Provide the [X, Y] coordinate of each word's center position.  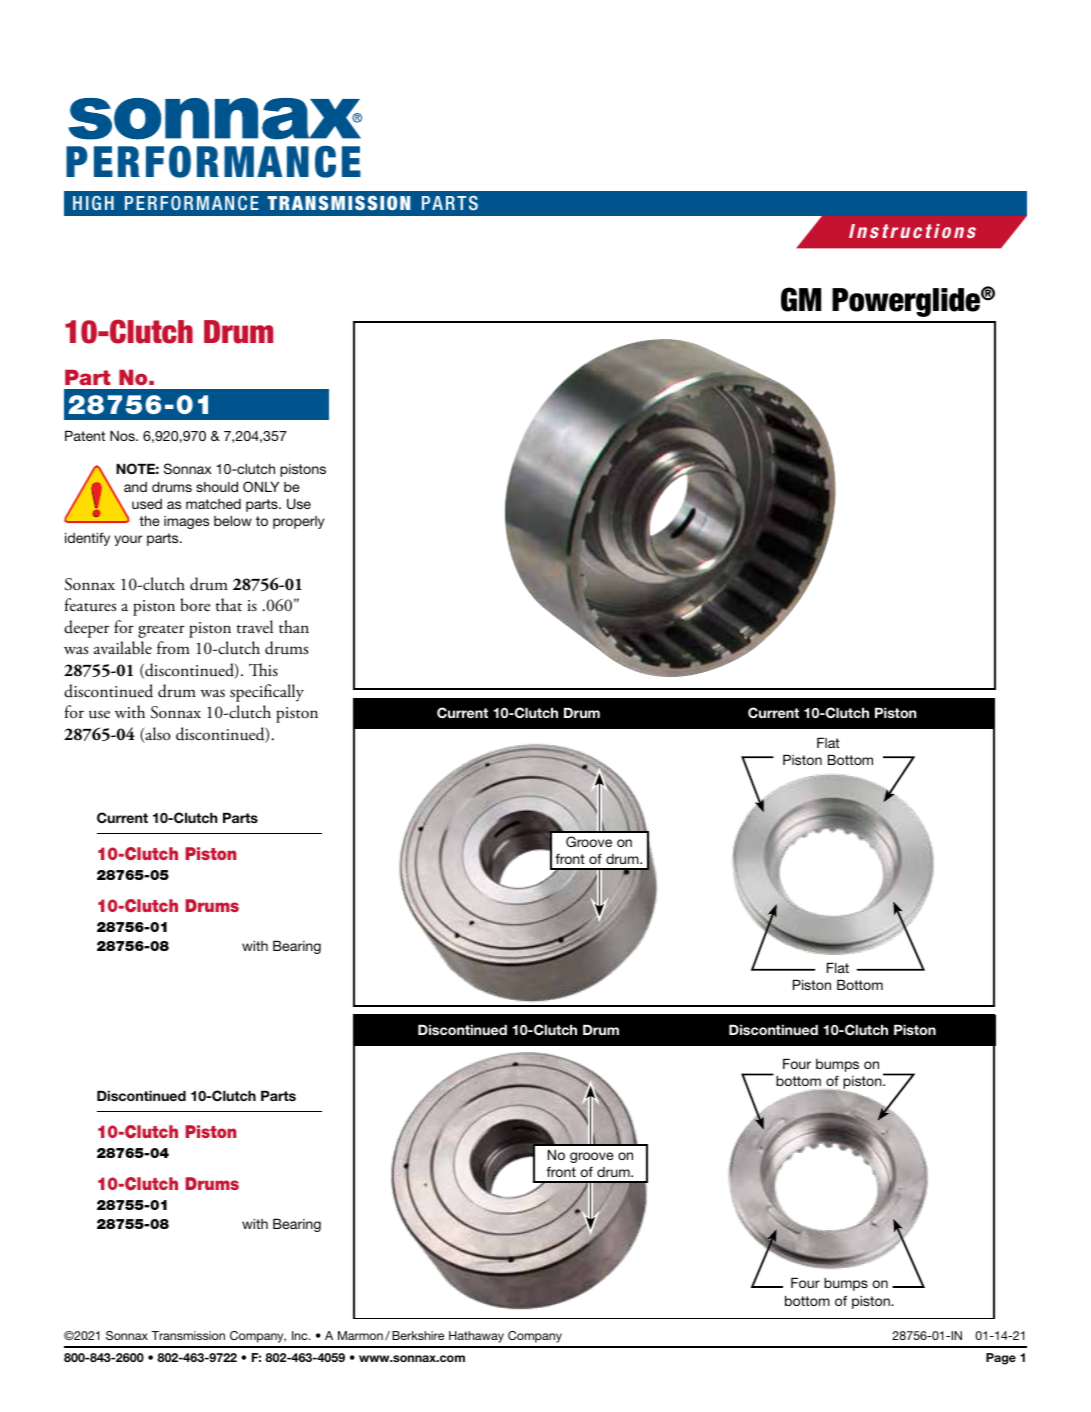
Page [1001, 1359]
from [173, 648]
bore [195, 605]
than [294, 627]
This [263, 670]
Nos [123, 436]
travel [255, 627]
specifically [267, 693]
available [123, 648]
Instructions [912, 231]
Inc [301, 1335]
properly [298, 522]
